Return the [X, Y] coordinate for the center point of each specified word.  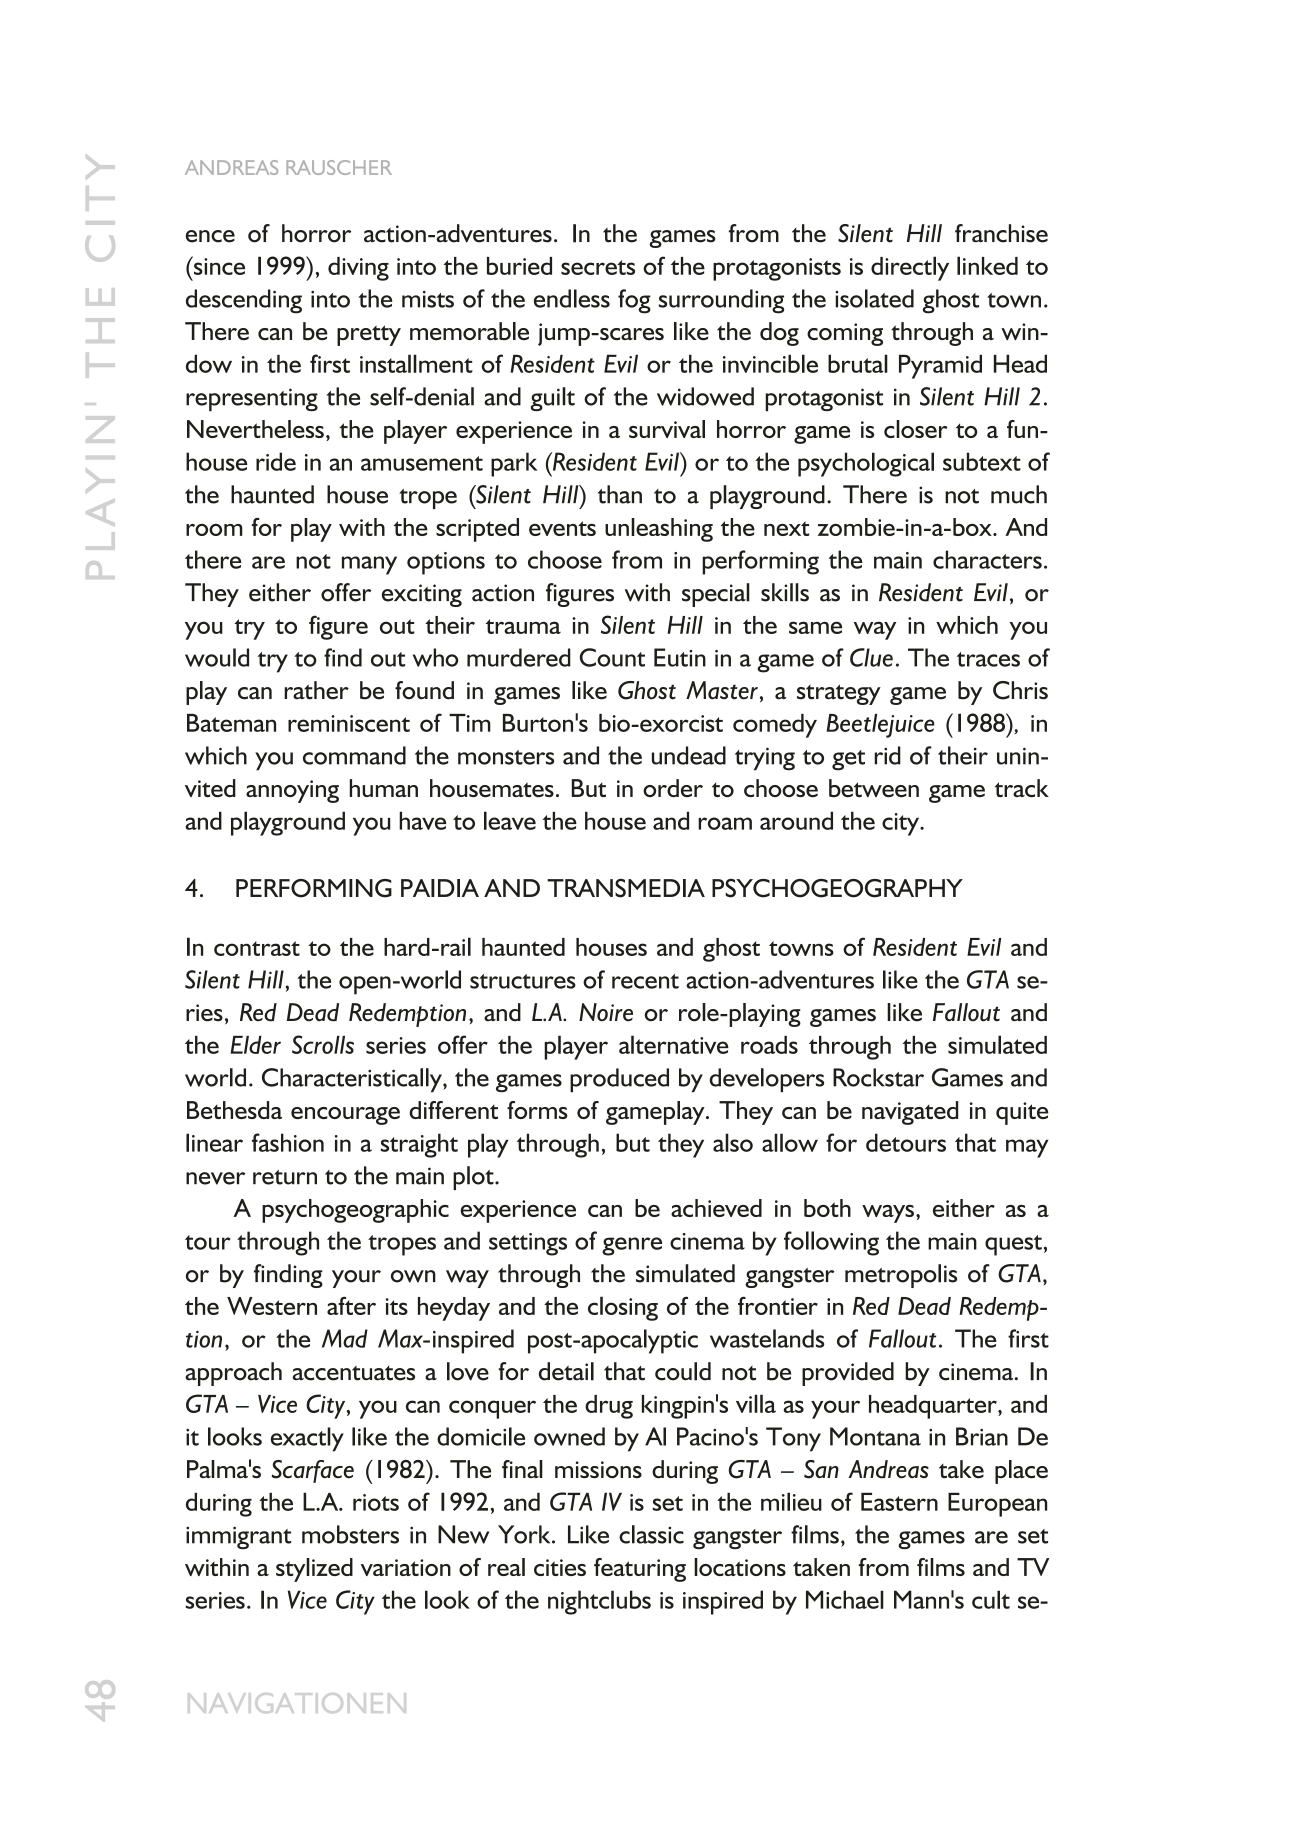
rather [316, 690]
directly [910, 268]
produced [619, 1080]
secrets [598, 267]
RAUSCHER [339, 167]
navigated [910, 1113]
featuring [640, 1570]
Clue [871, 657]
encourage [345, 1116]
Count [612, 657]
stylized [314, 1570]
